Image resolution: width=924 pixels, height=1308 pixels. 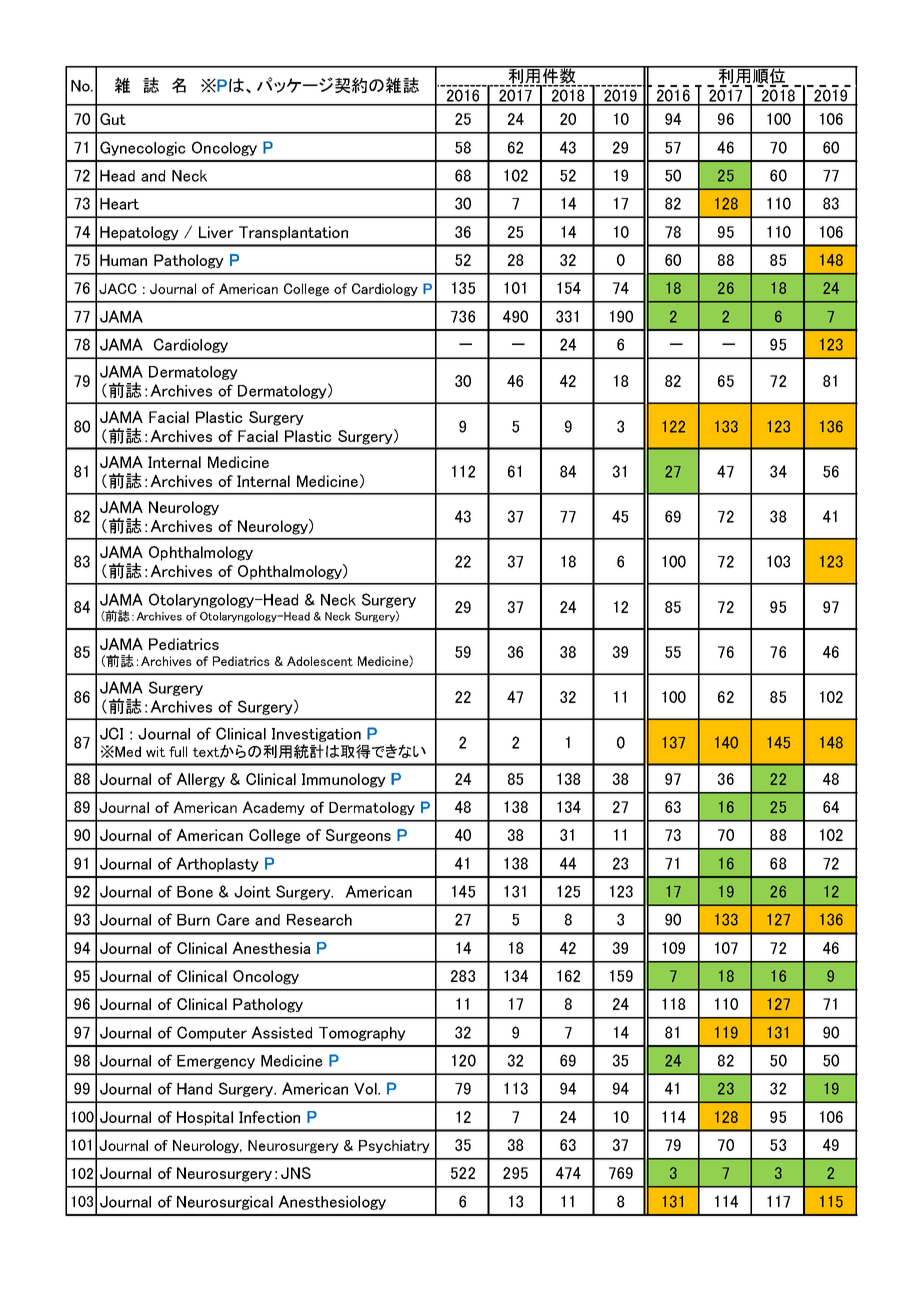 I want to click on Gynecologic, so click(x=143, y=148).
